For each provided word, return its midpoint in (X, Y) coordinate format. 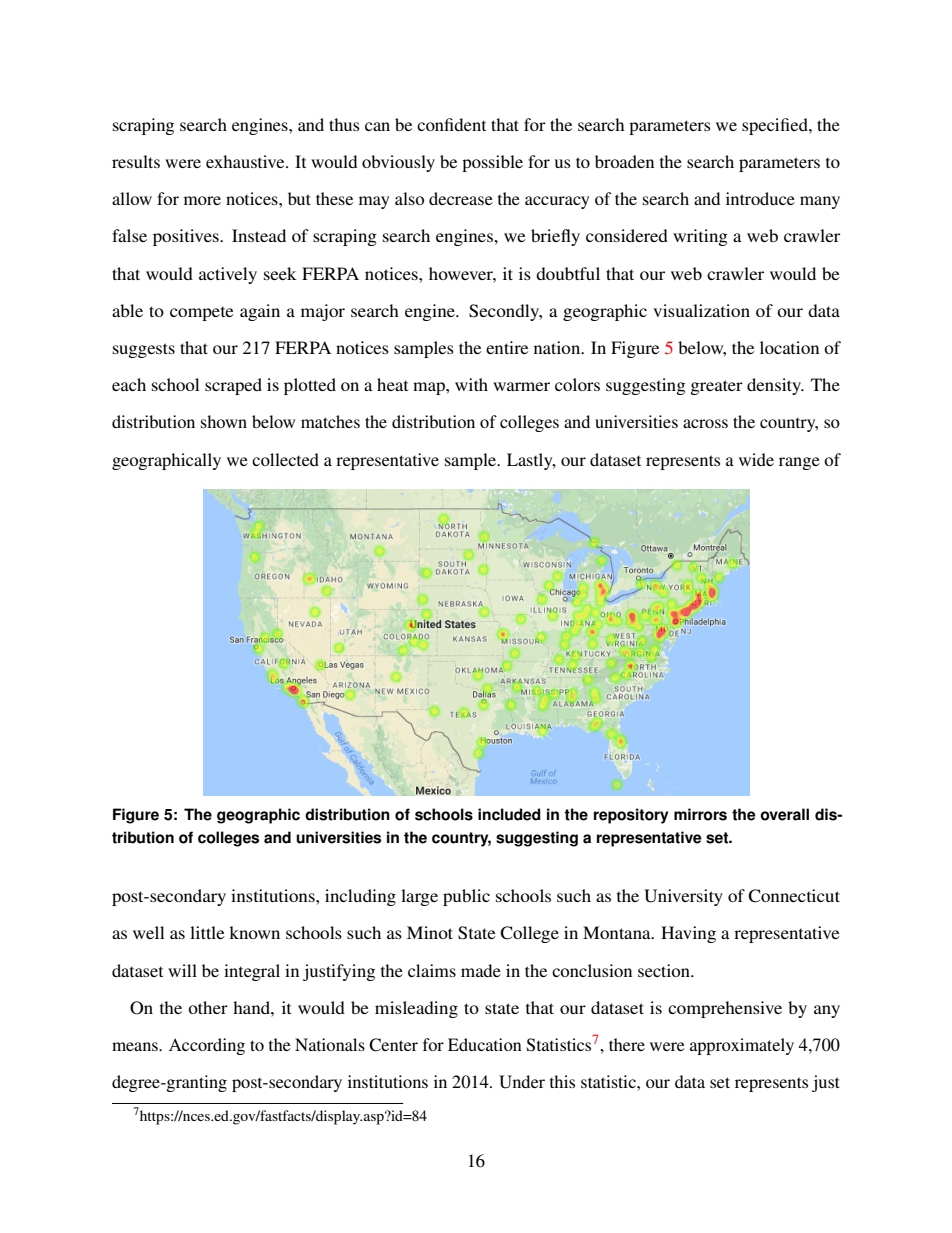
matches (330, 421)
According (207, 1046)
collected (285, 459)
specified (776, 126)
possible (492, 163)
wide (756, 459)
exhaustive (246, 161)
